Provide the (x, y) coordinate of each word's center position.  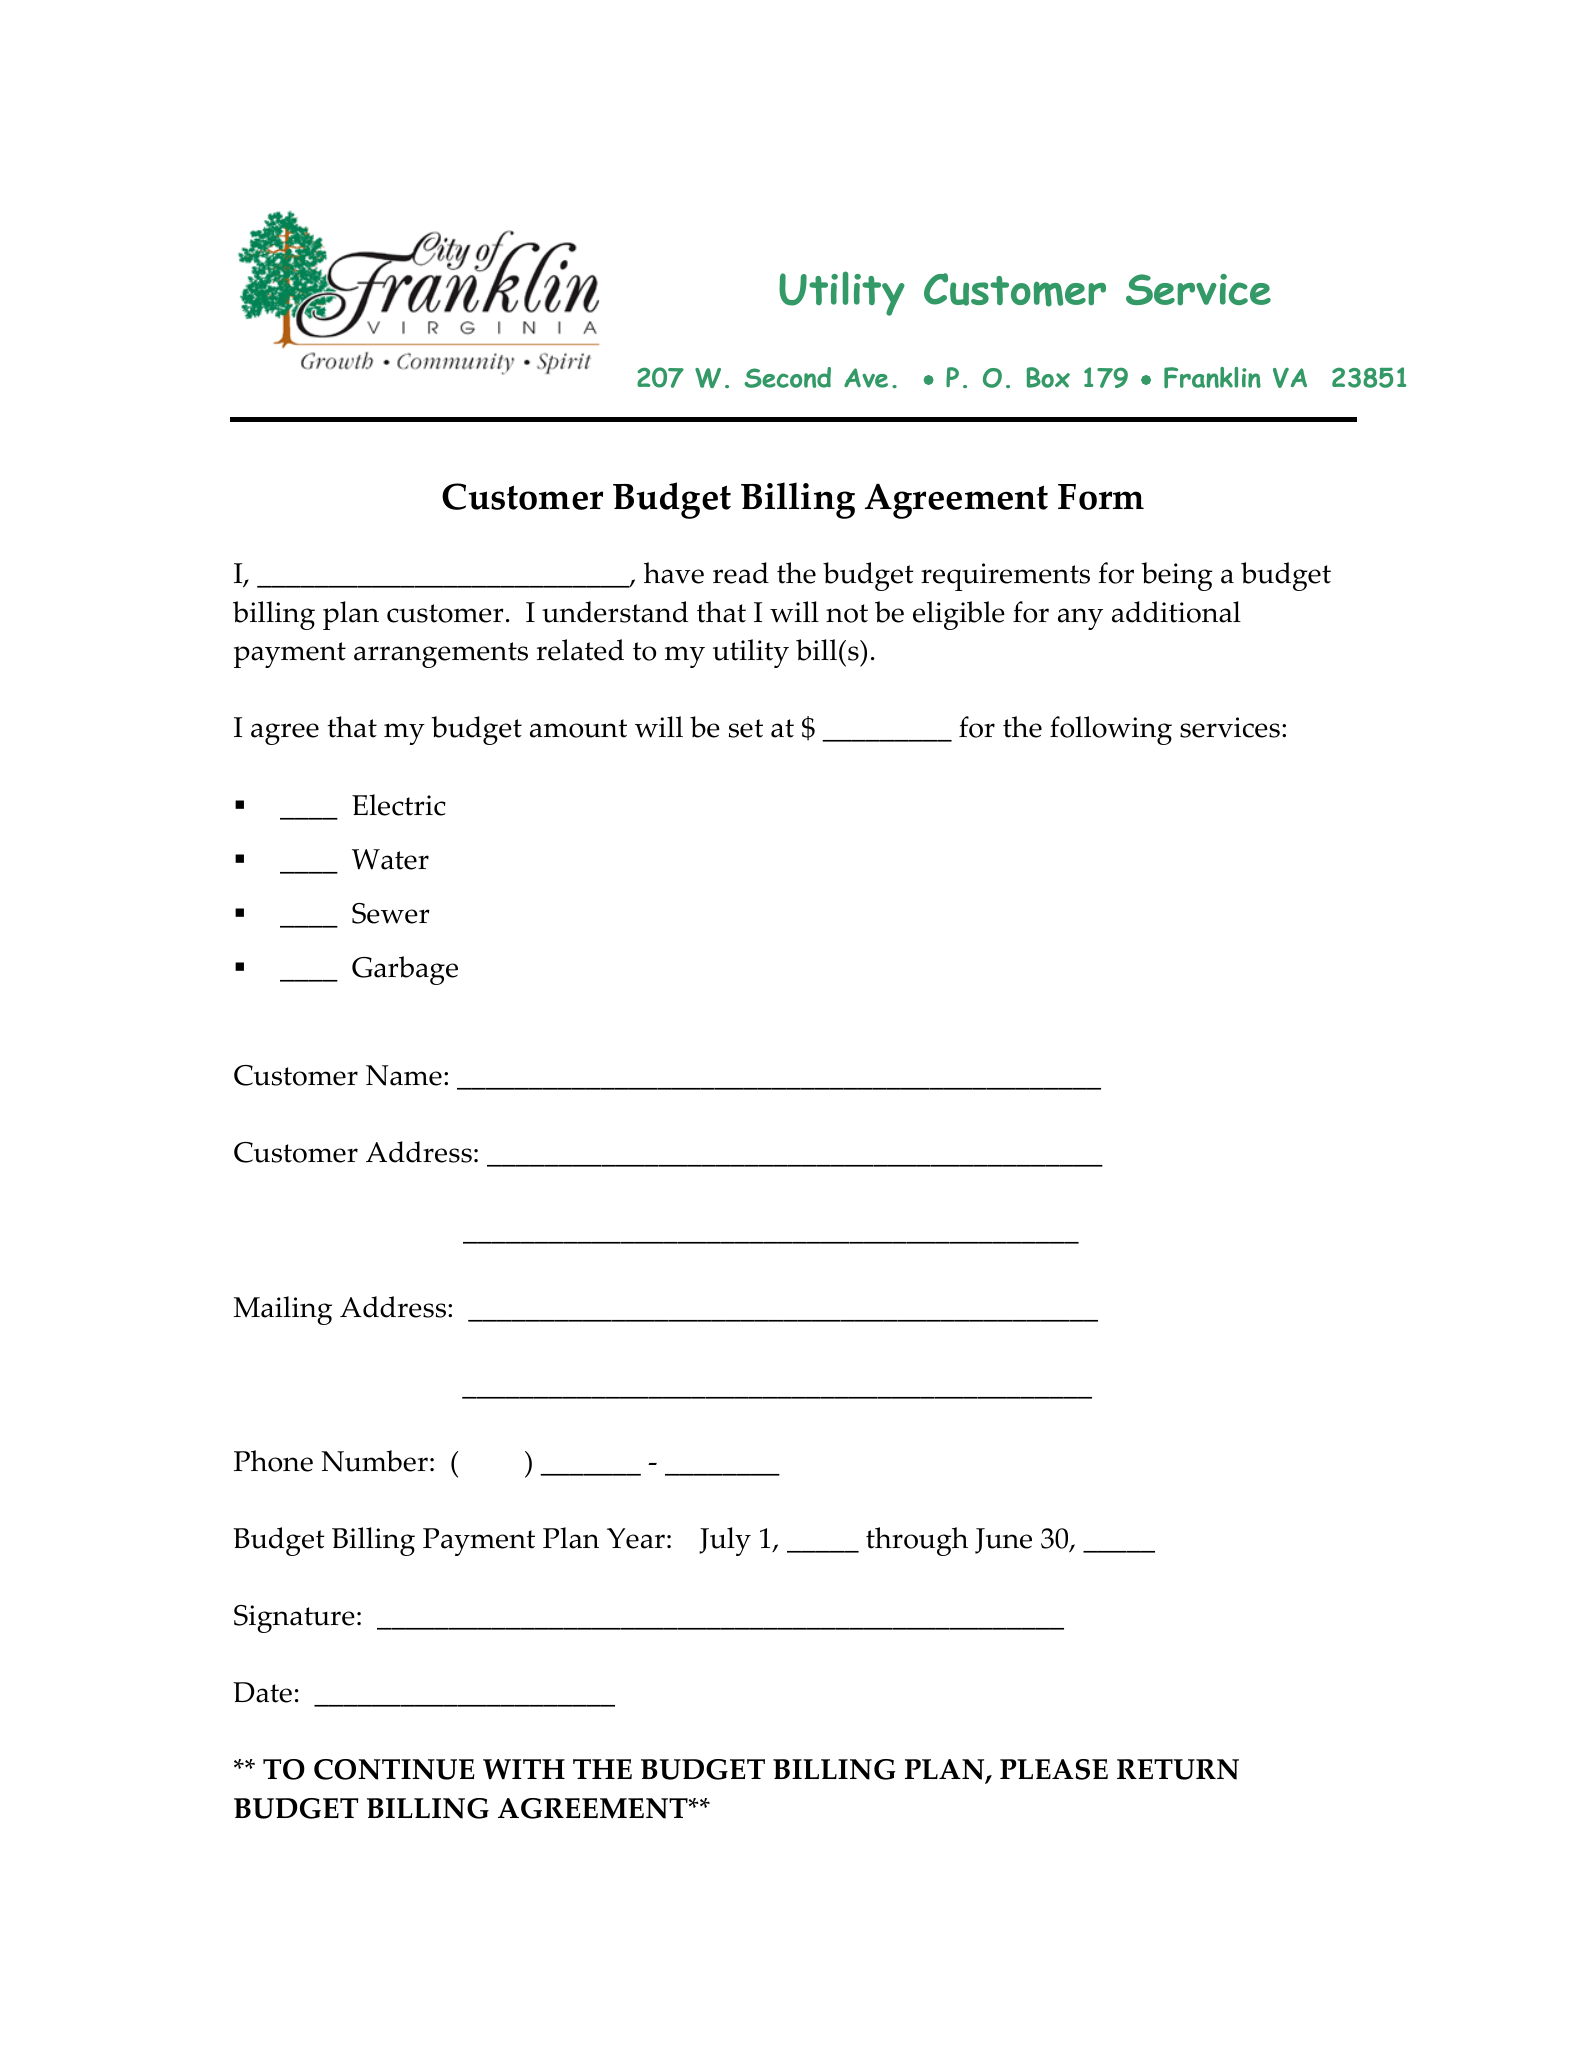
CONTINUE (394, 1769)
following (1111, 730)
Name (404, 1075)
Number (374, 1461)
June (1003, 1541)
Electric (399, 805)
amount (578, 728)
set (746, 728)
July (725, 1541)
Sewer (391, 913)
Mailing (283, 1310)
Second (787, 377)
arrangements (441, 655)
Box (1048, 377)
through (917, 1541)
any (1080, 619)
